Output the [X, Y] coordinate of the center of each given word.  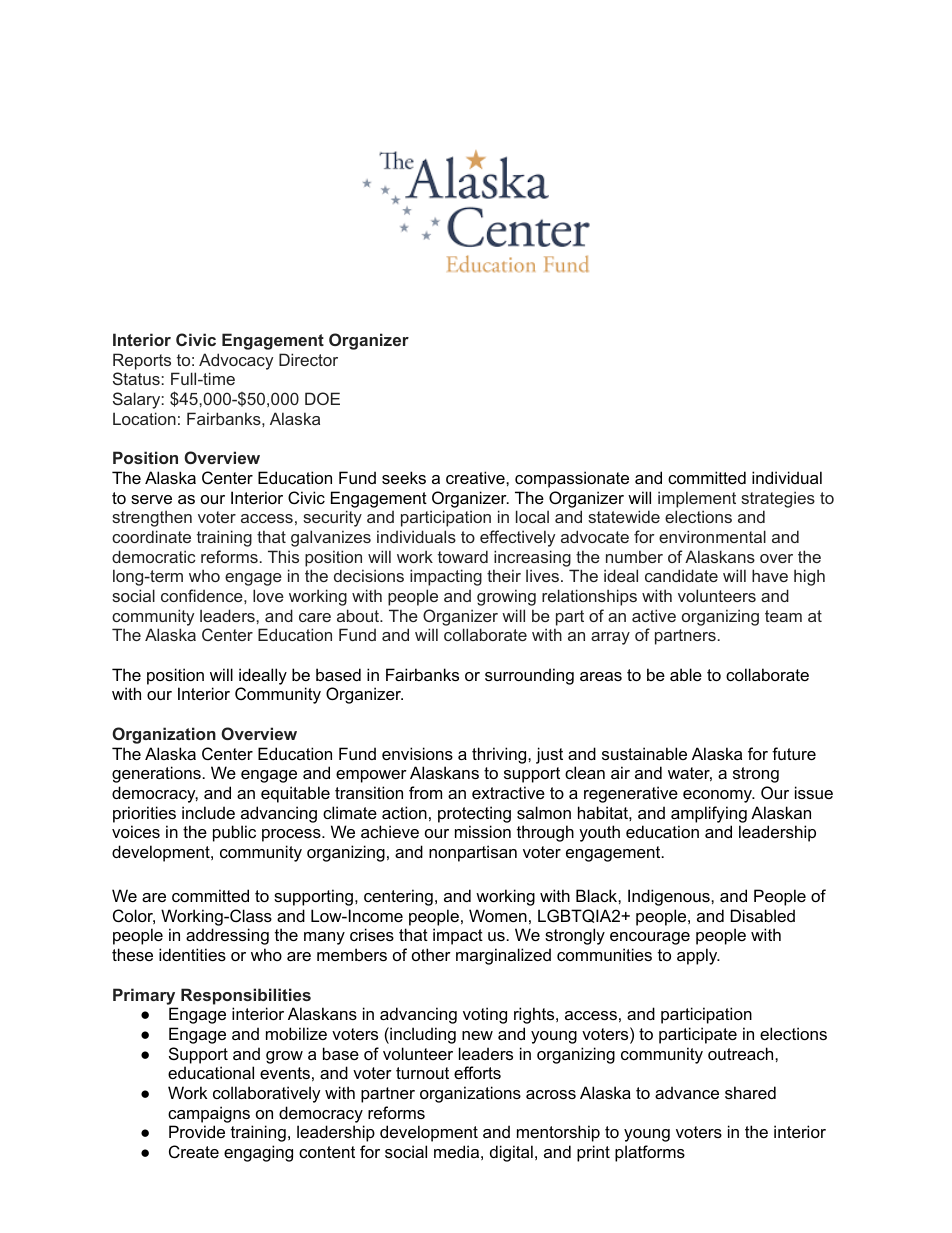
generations [156, 774]
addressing [227, 936]
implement [697, 499]
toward [463, 556]
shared [750, 1092]
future [794, 753]
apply [698, 956]
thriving [500, 755]
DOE [322, 398]
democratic [153, 556]
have [770, 575]
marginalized [503, 956]
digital [511, 1153]
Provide [197, 1131]
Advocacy [236, 361]
